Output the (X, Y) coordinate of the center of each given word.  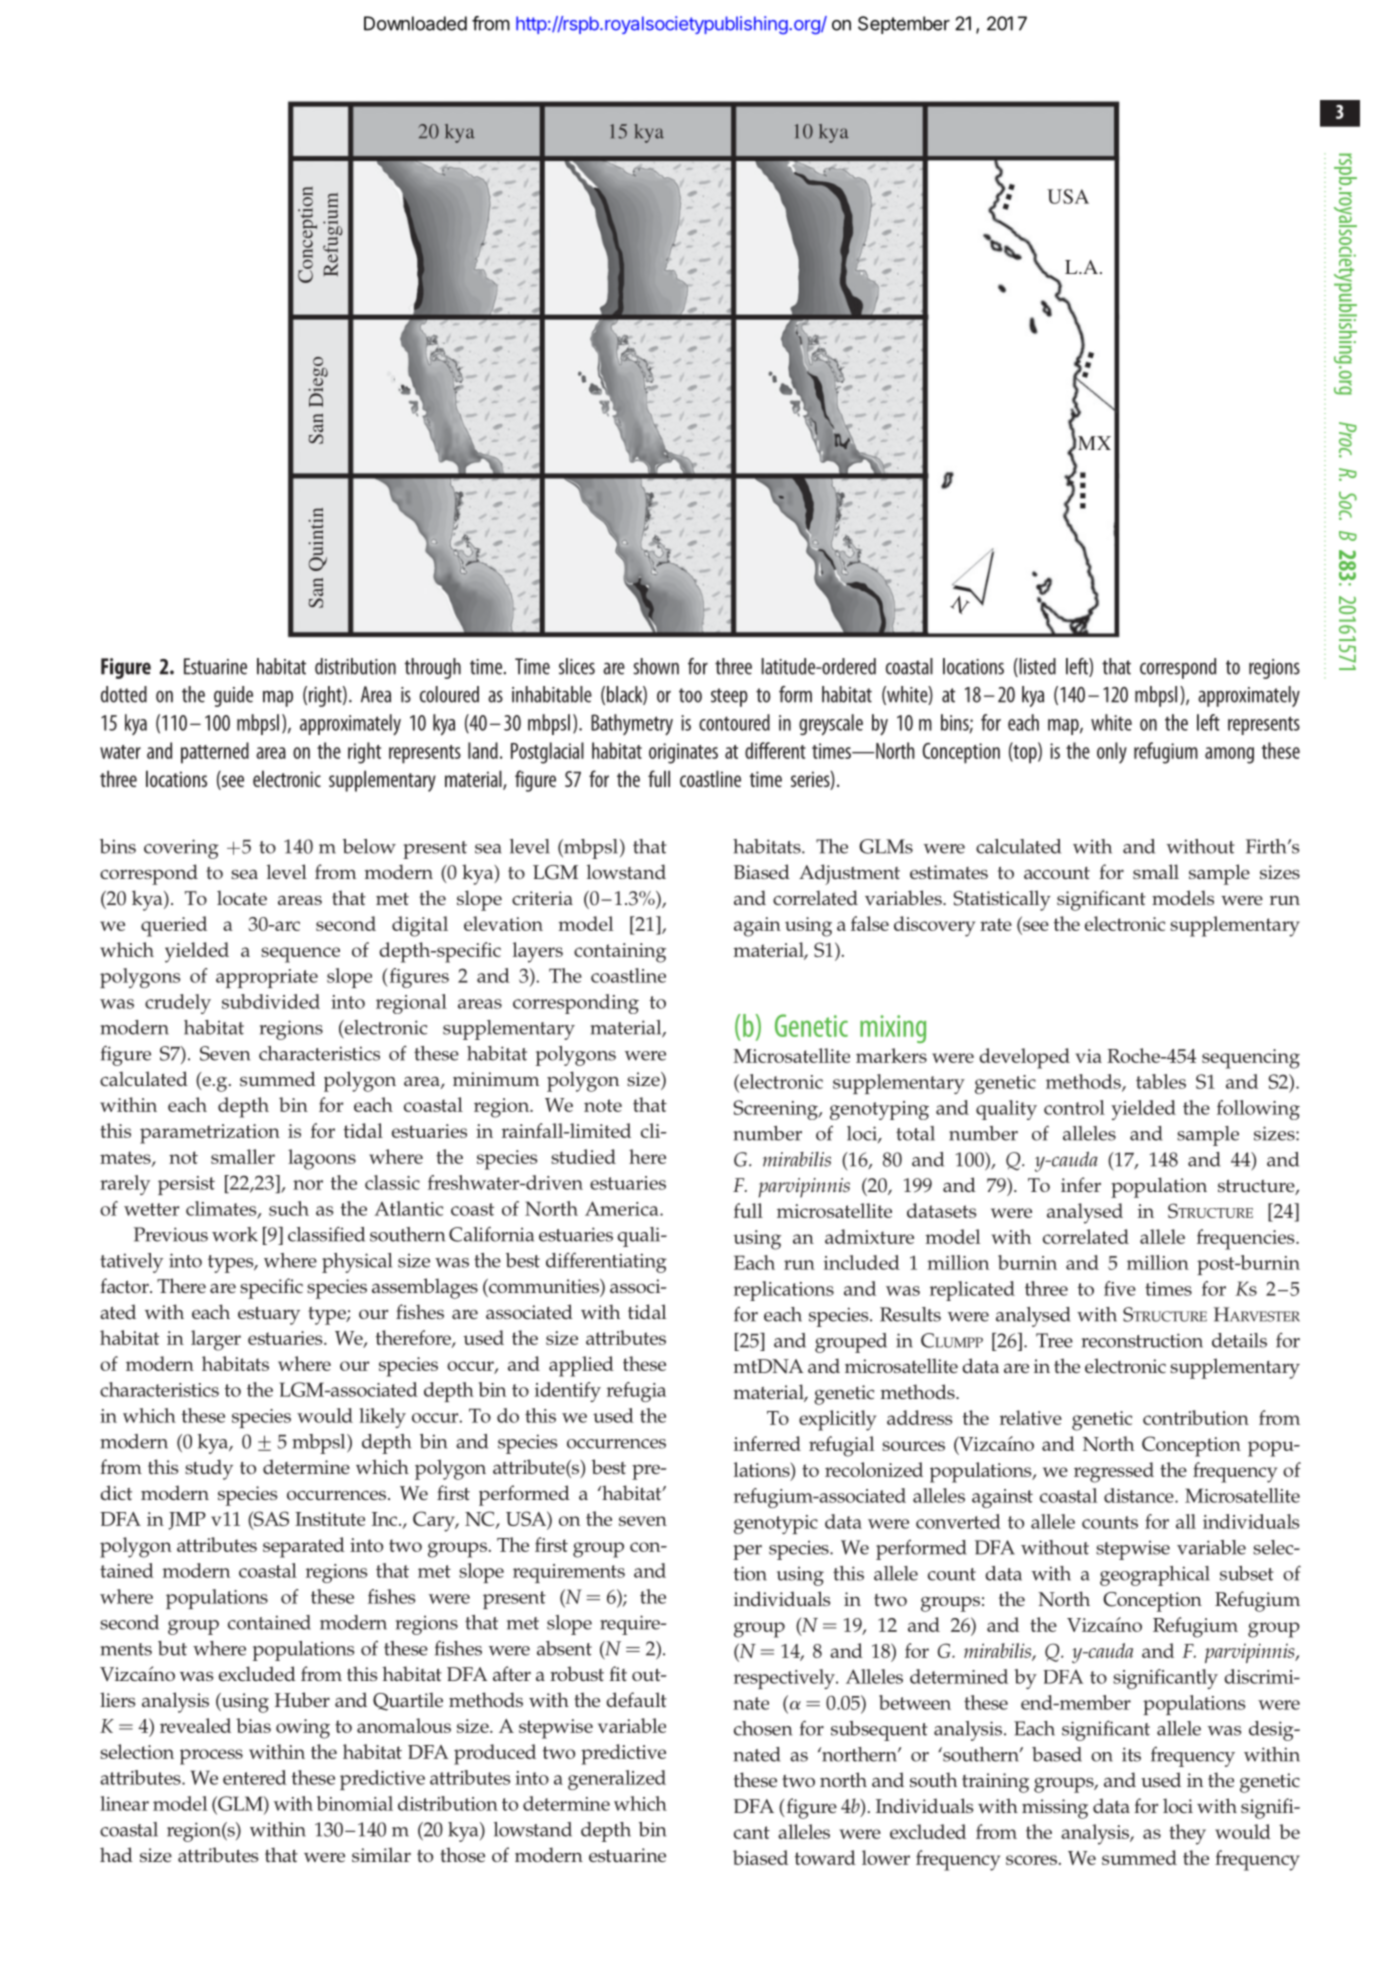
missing (1055, 1809)
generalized (617, 1780)
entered (255, 1777)
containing (620, 953)
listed (1036, 667)
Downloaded (415, 23)
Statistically (1002, 900)
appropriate (267, 978)
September (904, 25)
